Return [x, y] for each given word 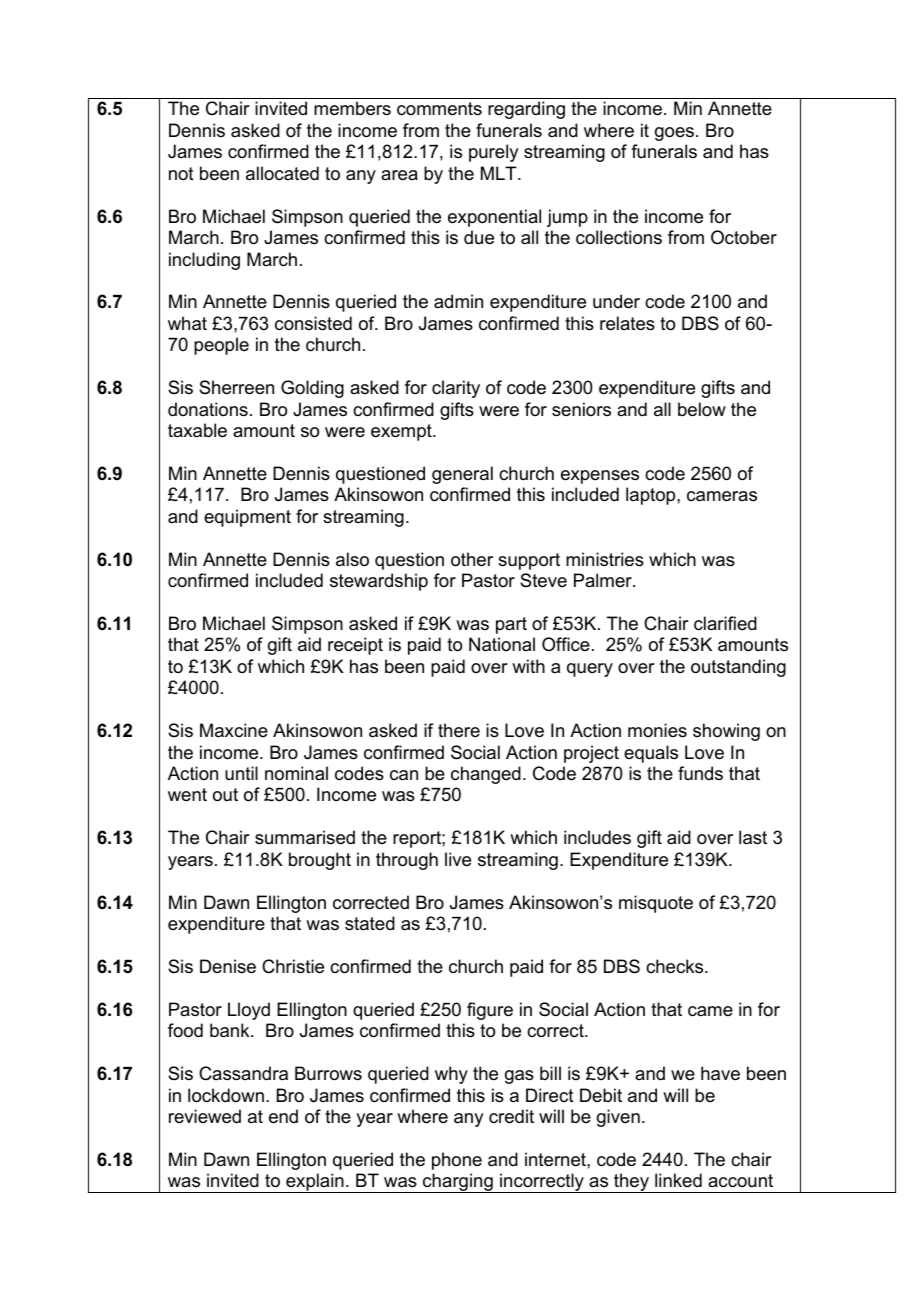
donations [208, 409]
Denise [228, 966]
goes [674, 134]
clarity [456, 389]
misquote [656, 904]
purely [493, 153]
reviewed [205, 1116]
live [458, 859]
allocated [282, 173]
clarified [725, 623]
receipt [355, 646]
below [702, 409]
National [502, 644]
